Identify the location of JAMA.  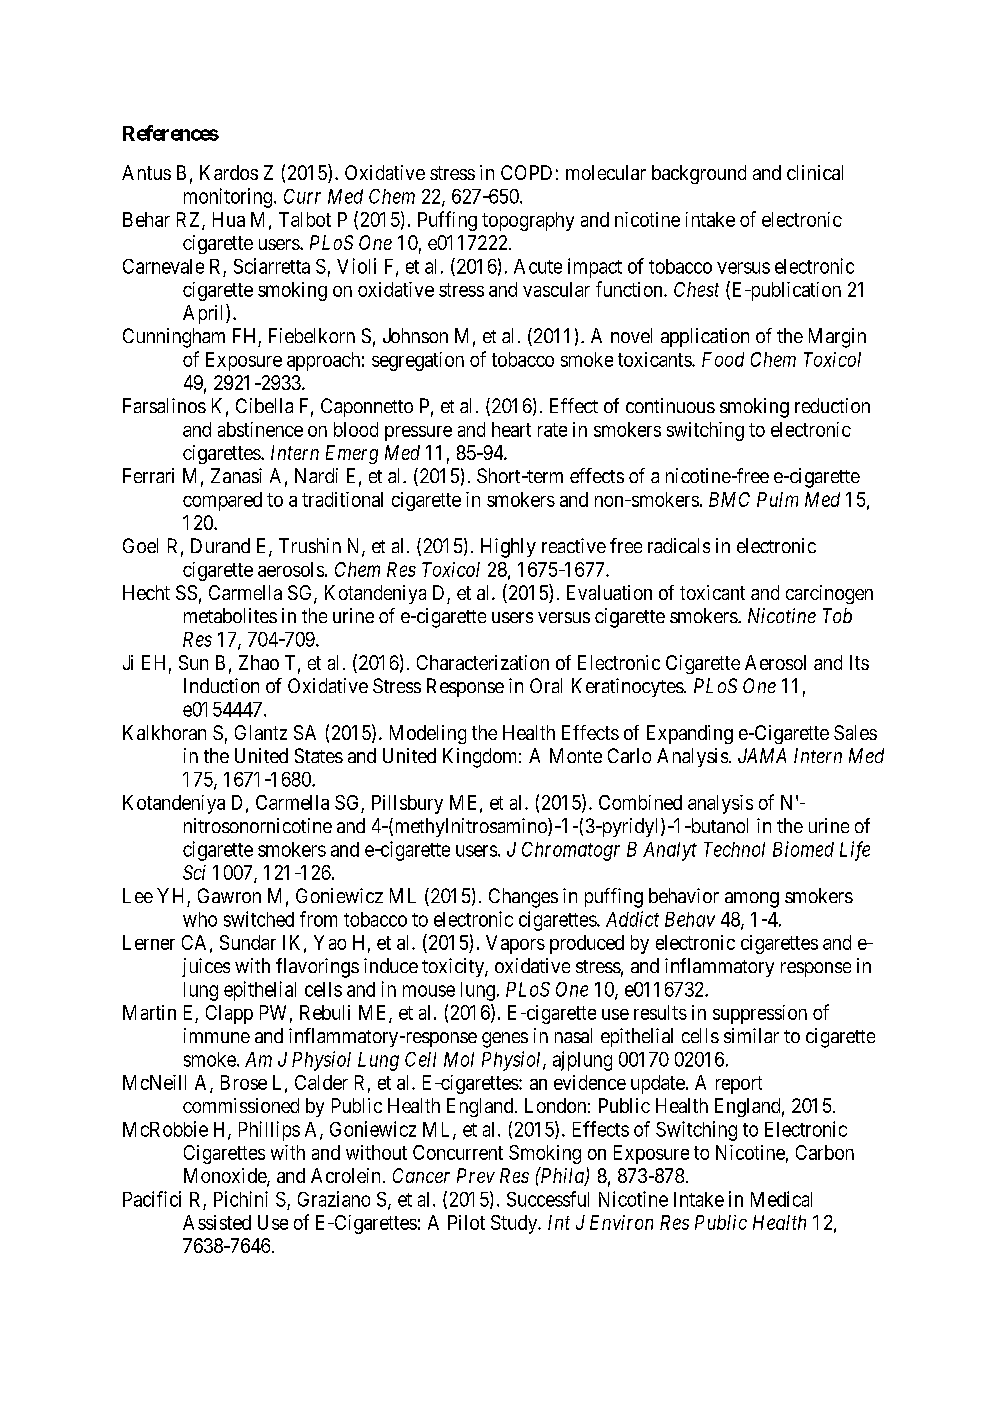
(762, 755).
